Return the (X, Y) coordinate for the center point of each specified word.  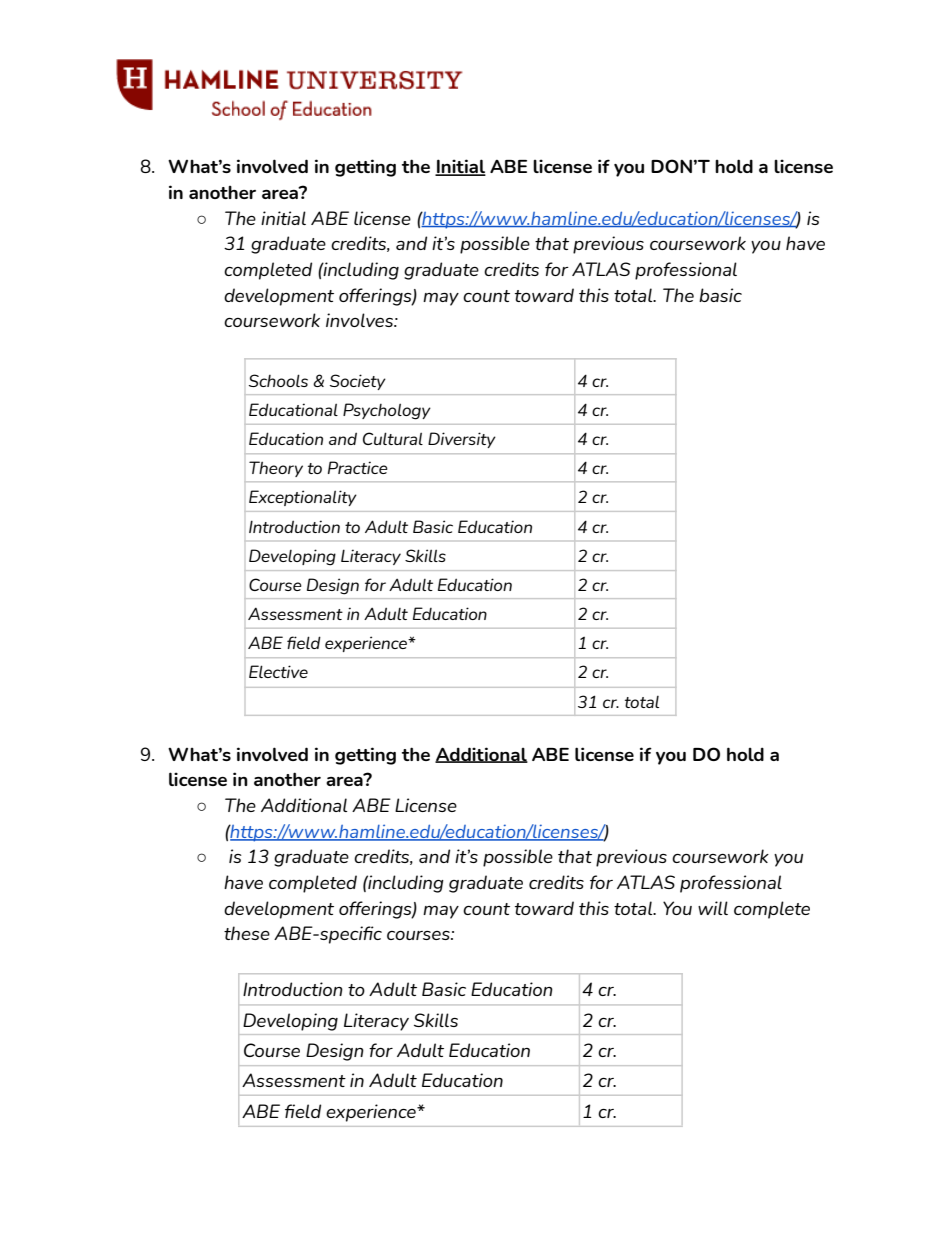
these (247, 933)
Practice (358, 467)
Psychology (387, 411)
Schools (278, 380)
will (713, 908)
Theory (276, 469)
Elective (278, 671)
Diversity (462, 440)
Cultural (393, 438)
